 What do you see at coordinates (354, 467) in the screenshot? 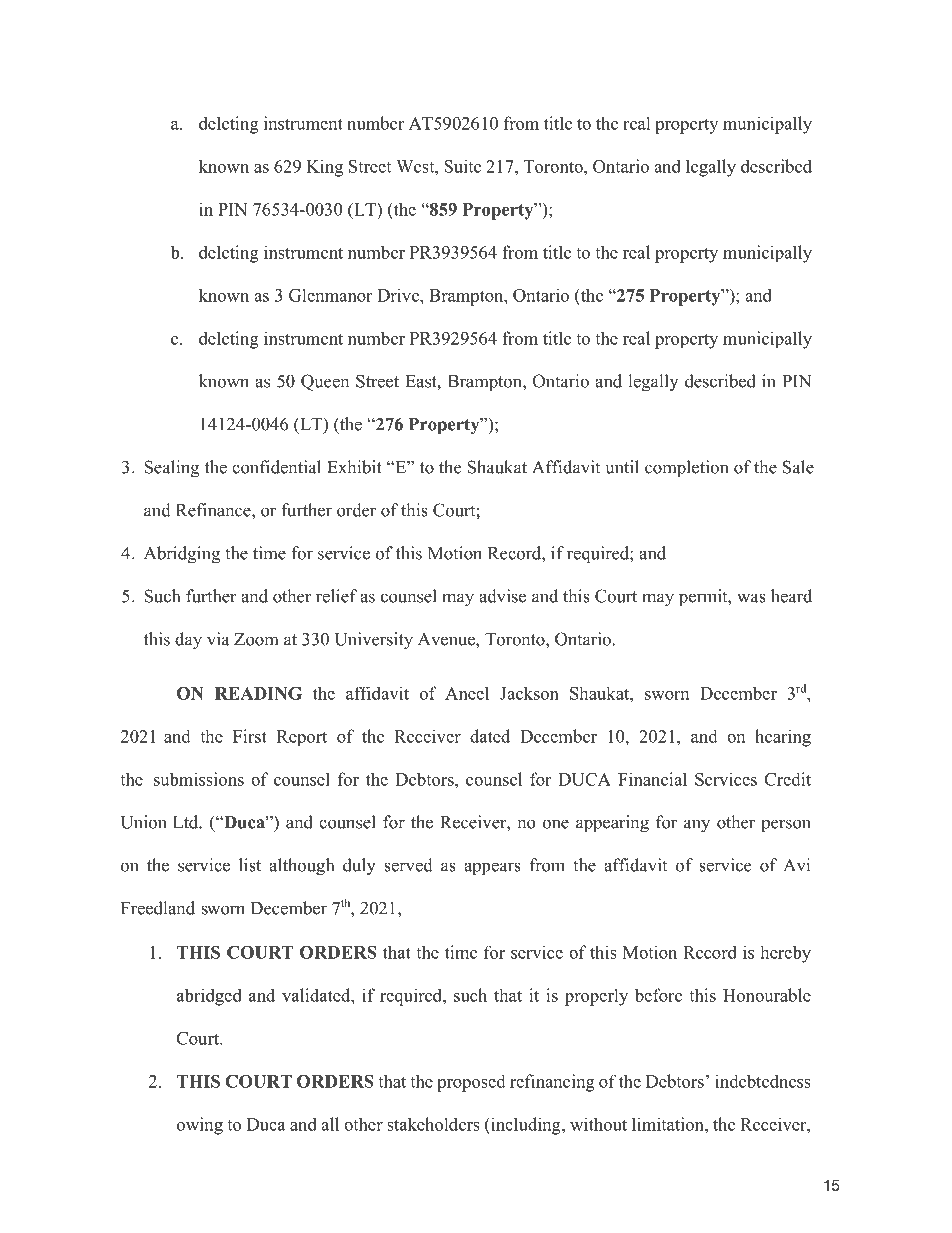
I see `Exhibit` at bounding box center [354, 467].
